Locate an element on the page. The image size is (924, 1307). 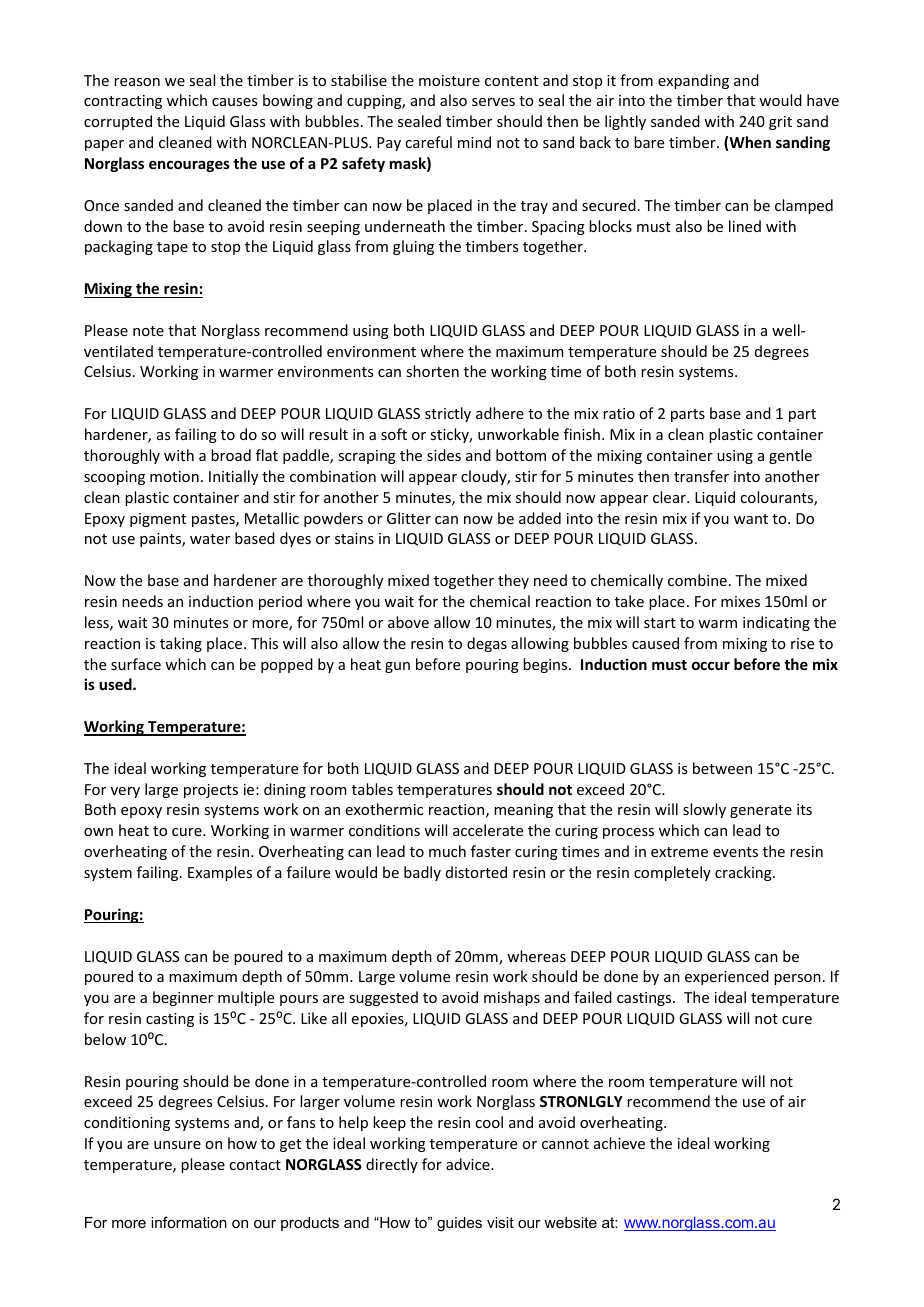
motion is located at coordinates (174, 476).
